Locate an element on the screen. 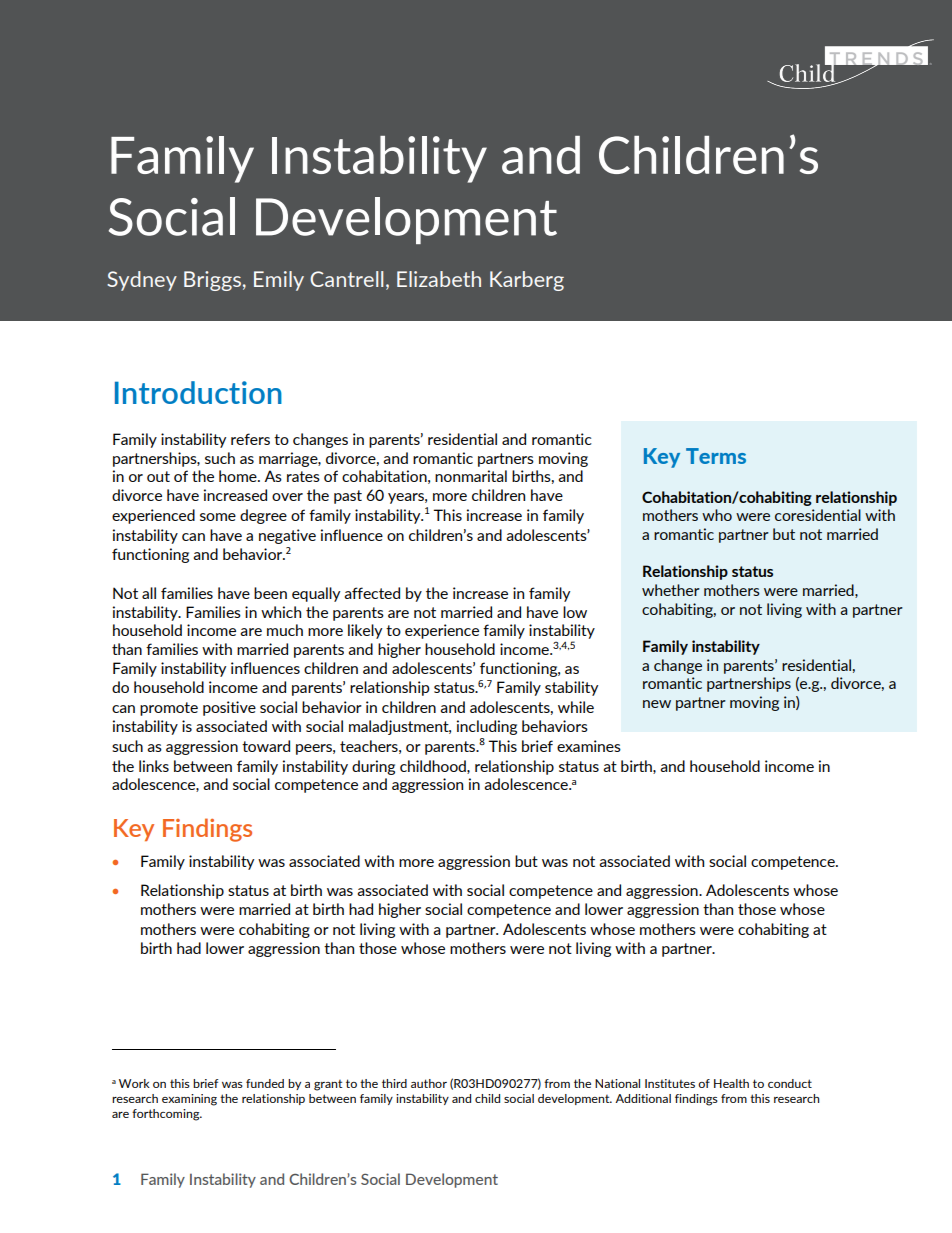 The width and height of the screenshot is (952, 1233). new is located at coordinates (657, 704).
